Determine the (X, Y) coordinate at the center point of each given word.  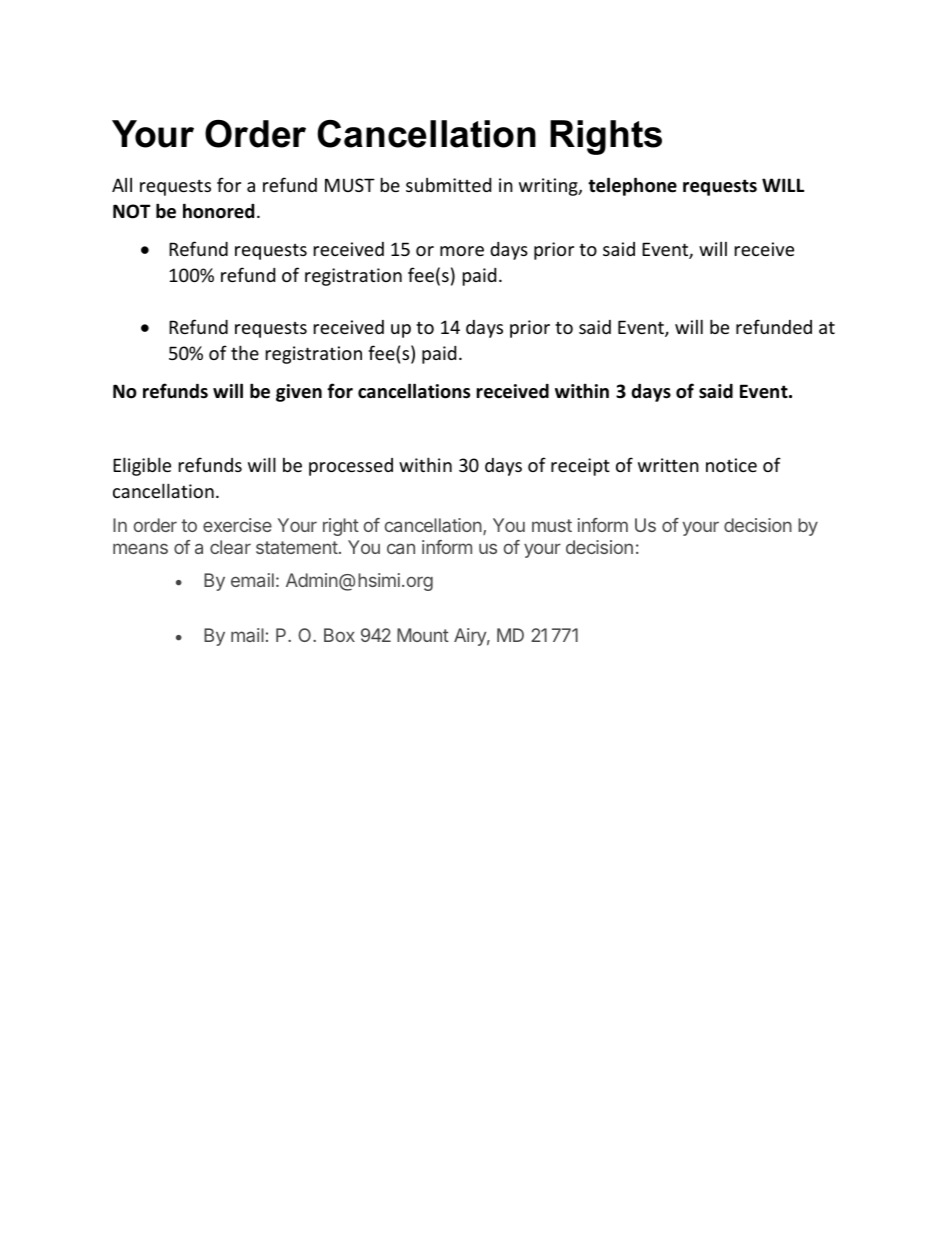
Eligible (142, 466)
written (668, 465)
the (245, 352)
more (462, 251)
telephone (632, 186)
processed (351, 467)
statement (297, 547)
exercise (237, 525)
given (299, 393)
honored (218, 211)
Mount (423, 635)
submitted (448, 185)
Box (339, 635)
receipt (580, 467)
